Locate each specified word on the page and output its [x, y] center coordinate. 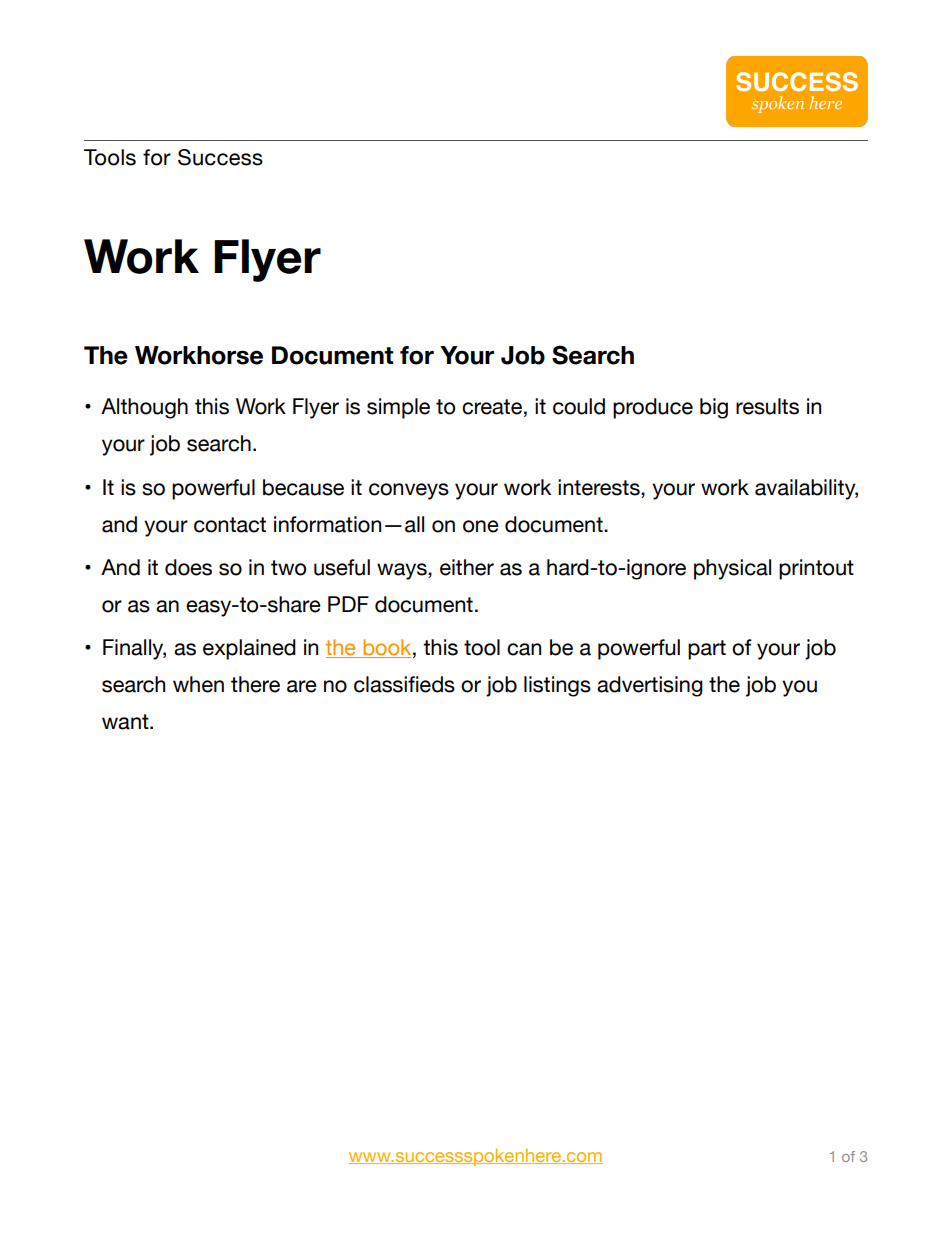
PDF [348, 604]
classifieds [404, 684]
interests [600, 487]
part [707, 650]
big [714, 408]
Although [144, 408]
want [126, 722]
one [481, 526]
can [524, 649]
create [492, 407]
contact [230, 525]
